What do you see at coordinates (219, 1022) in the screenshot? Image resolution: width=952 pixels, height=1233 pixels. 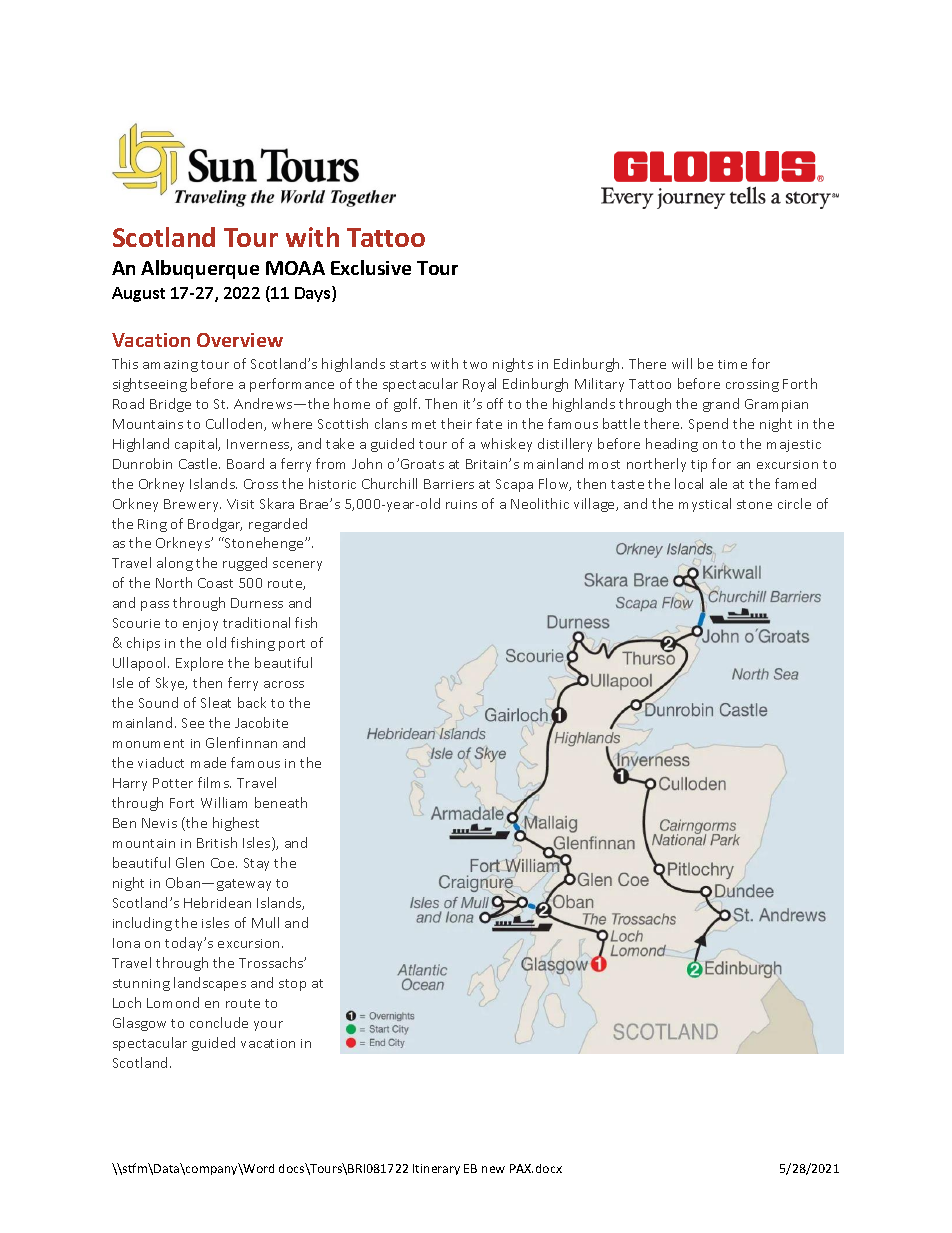 I see `conclude` at bounding box center [219, 1022].
